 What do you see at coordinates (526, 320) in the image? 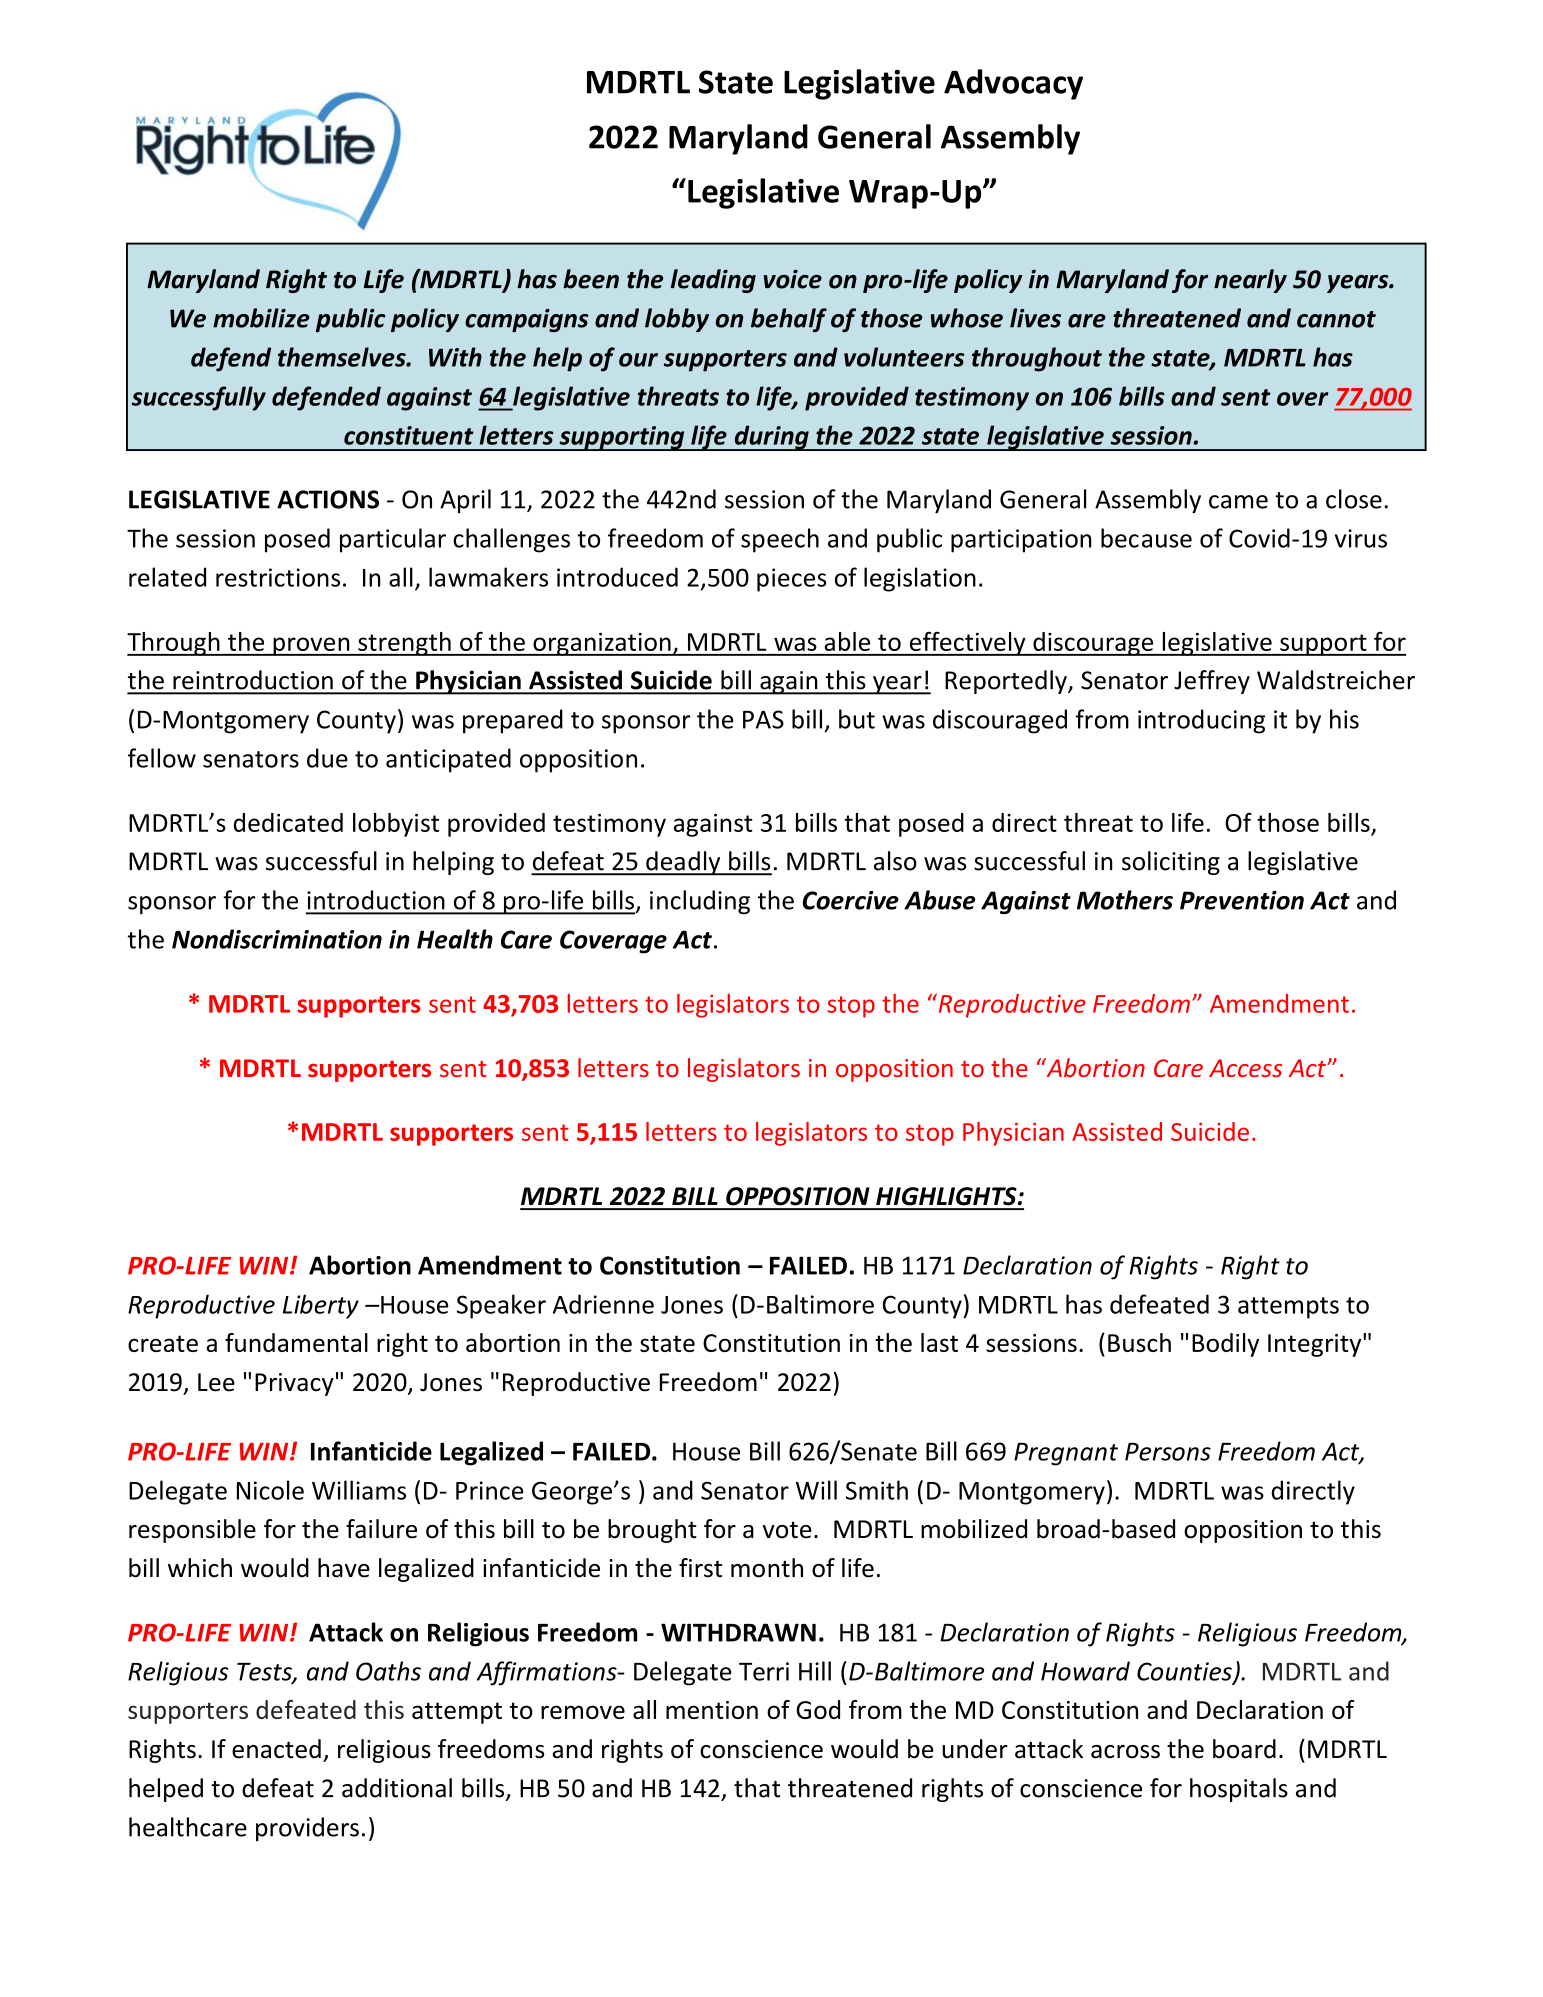
I see `campaigns` at bounding box center [526, 320].
